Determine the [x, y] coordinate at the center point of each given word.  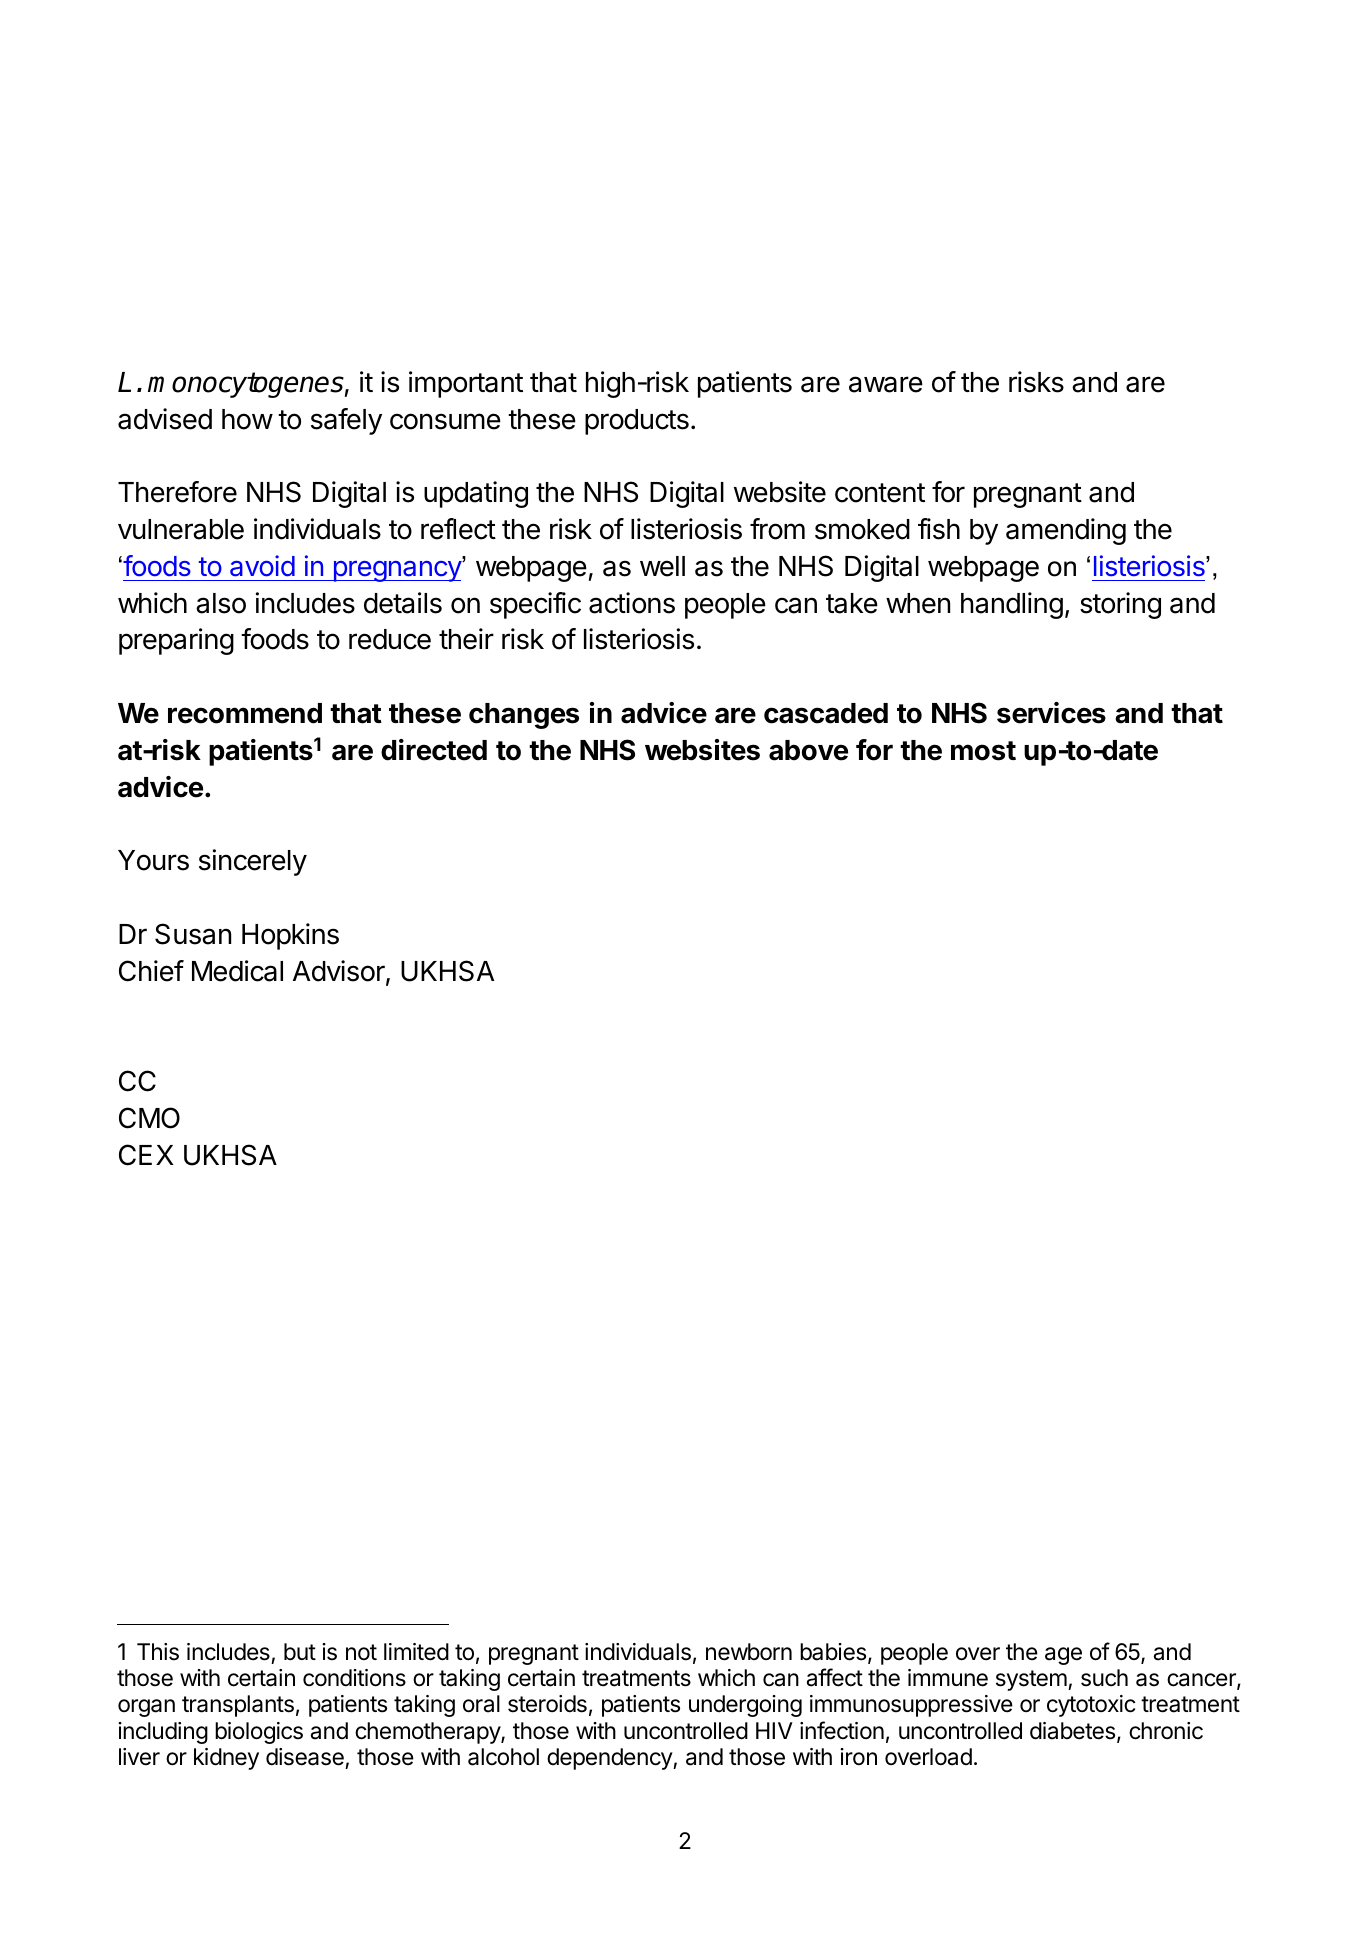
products [637, 422]
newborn [749, 1652]
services [1051, 713]
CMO [149, 1118]
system [1032, 1680]
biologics [259, 1733]
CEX [146, 1155]
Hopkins [290, 936]
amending [1066, 531]
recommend [245, 713]
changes [524, 716]
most [983, 751]
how [247, 419]
